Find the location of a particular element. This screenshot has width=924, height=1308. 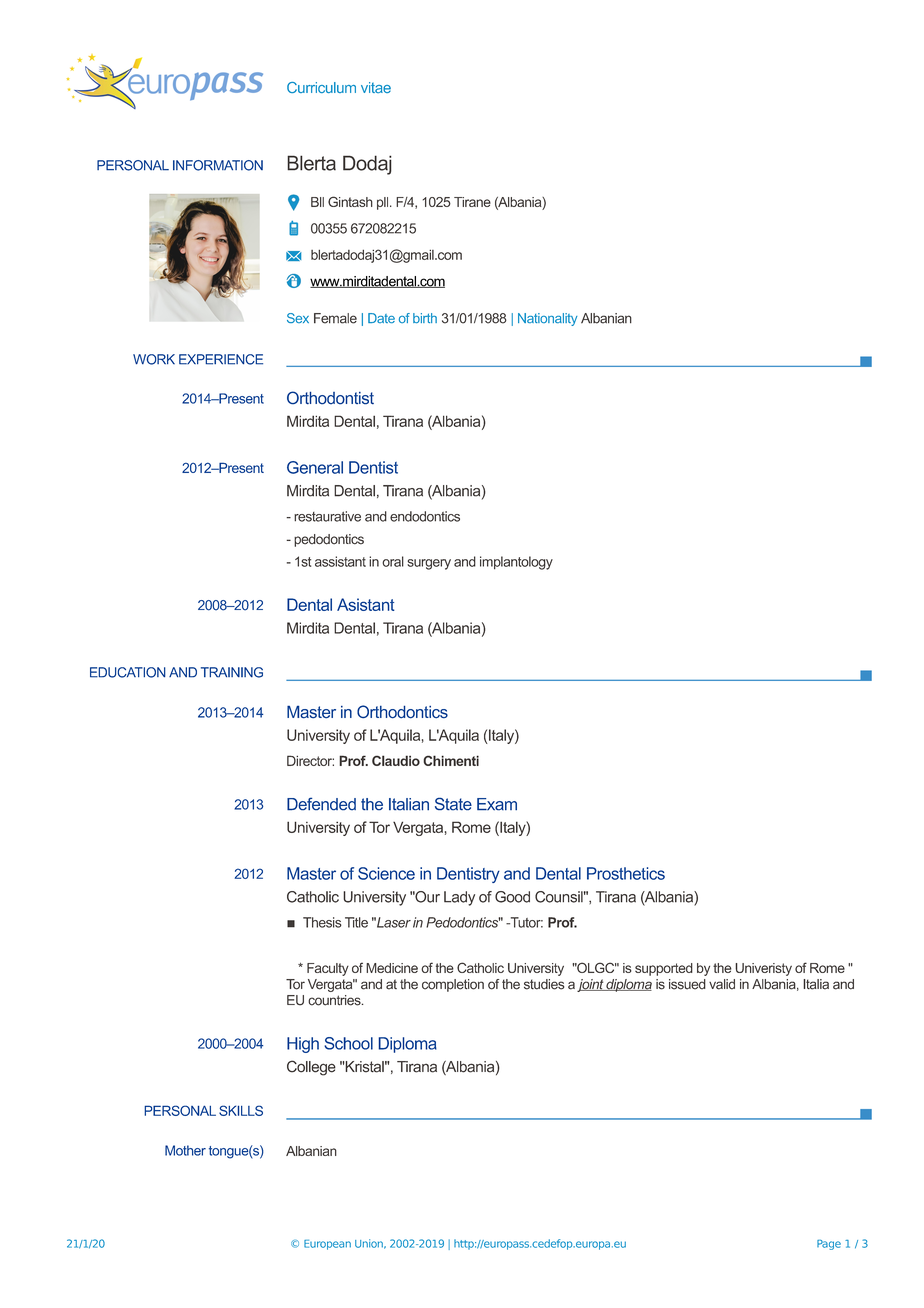

Prosthetics is located at coordinates (626, 873).
